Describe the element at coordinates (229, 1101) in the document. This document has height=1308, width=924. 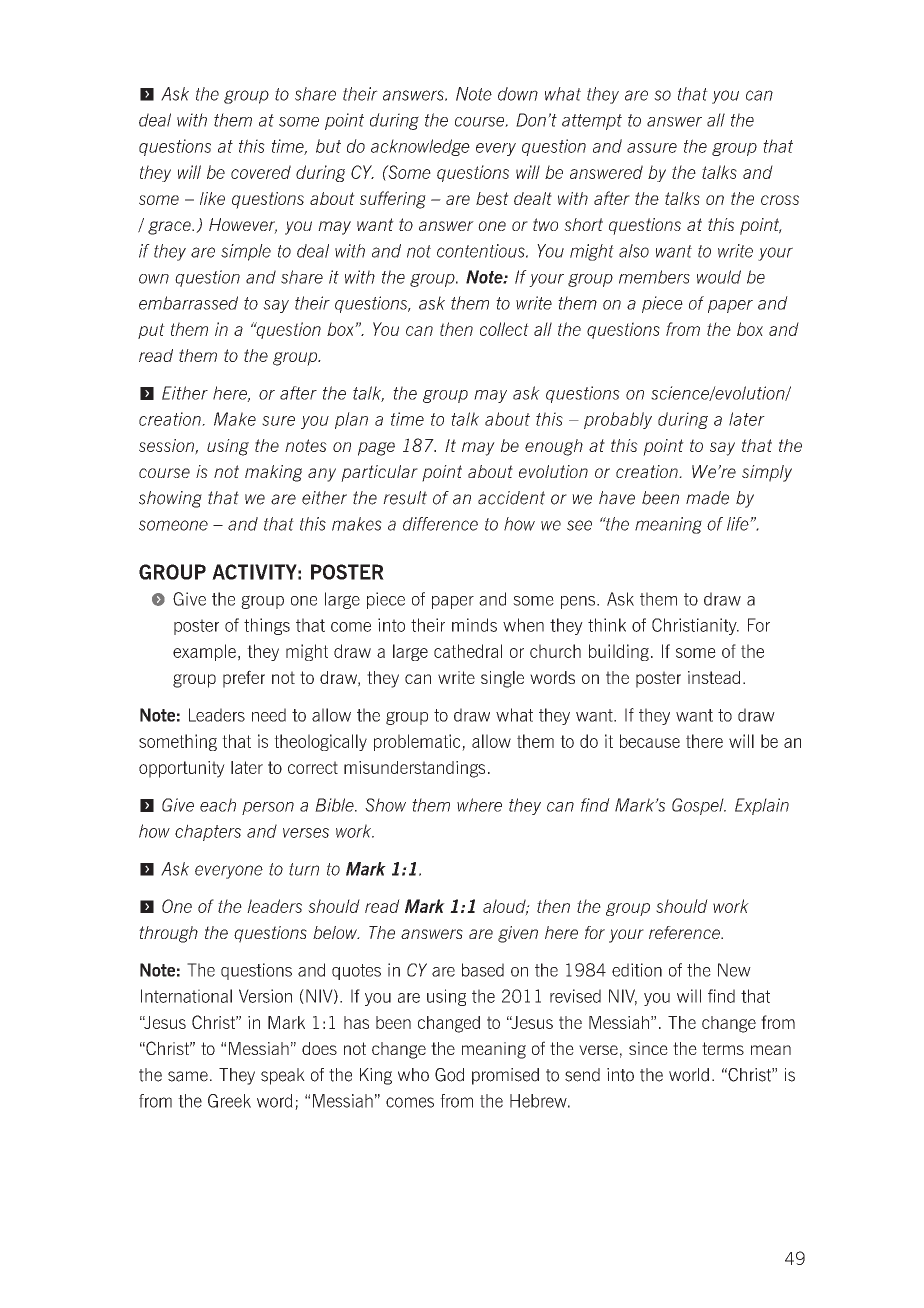
I see `Greek` at that location.
